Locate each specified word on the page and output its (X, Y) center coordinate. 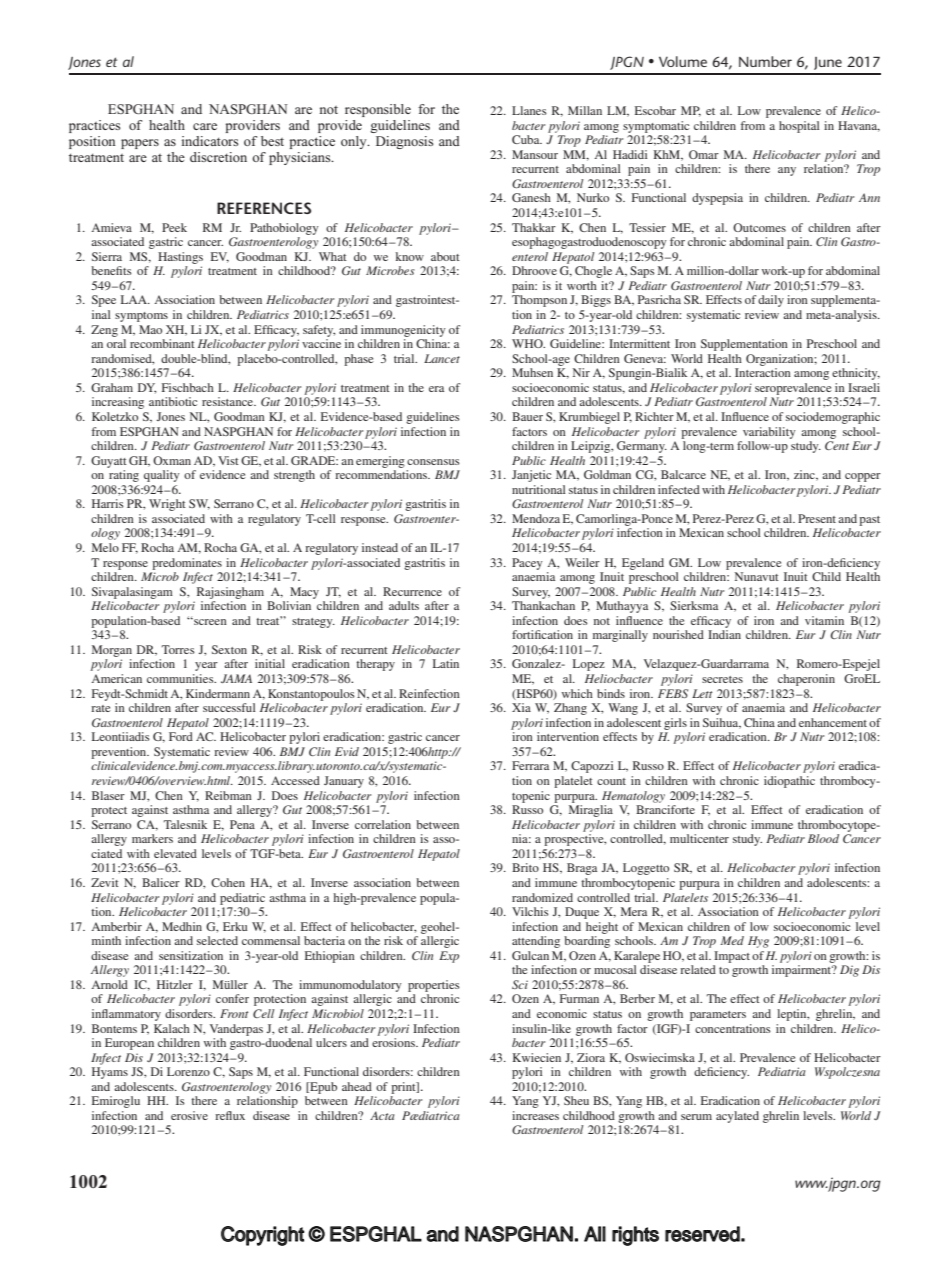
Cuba (527, 139)
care (205, 126)
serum (696, 1117)
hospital (799, 127)
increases (535, 1115)
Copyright (262, 1236)
